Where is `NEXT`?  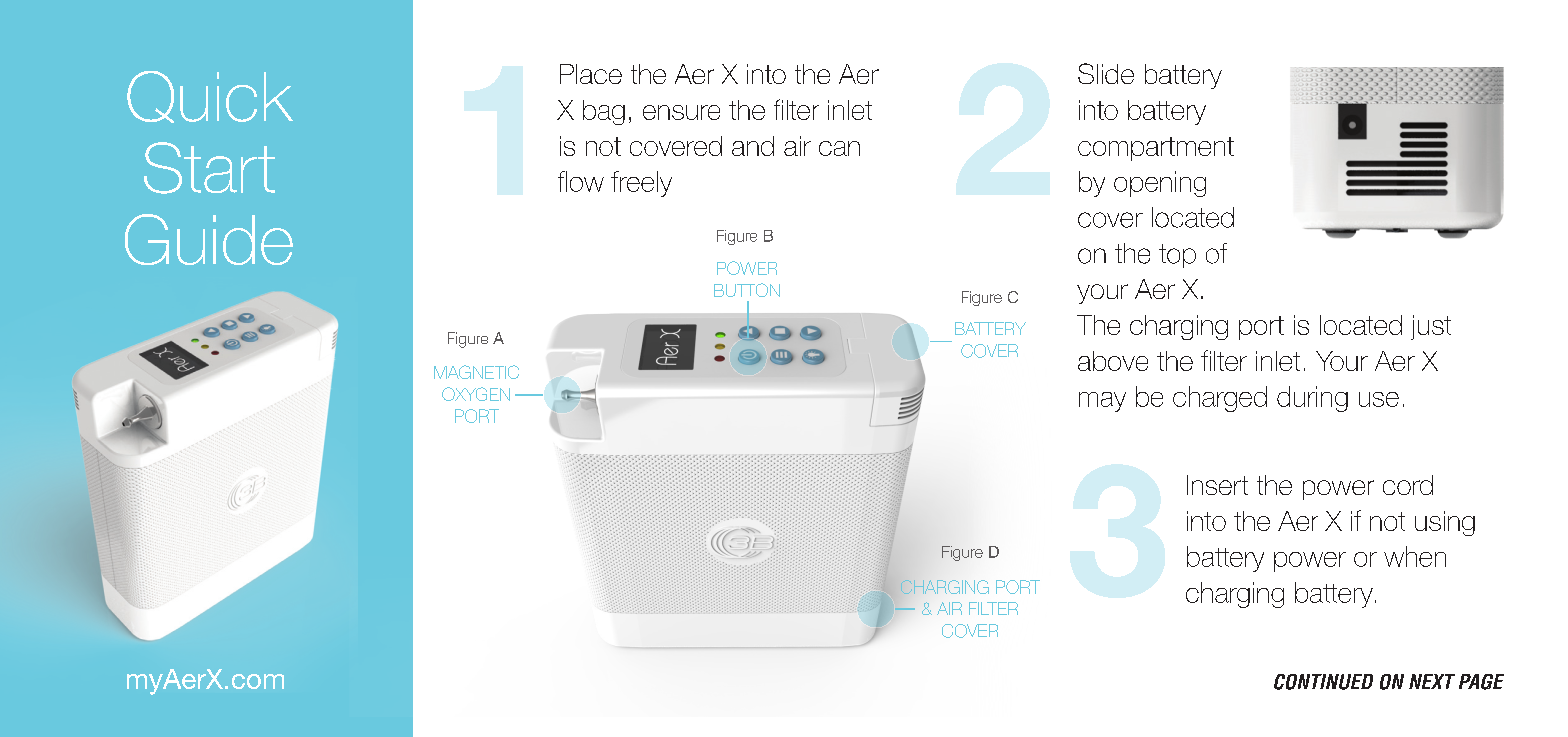
NEXT is located at coordinates (1432, 681).
